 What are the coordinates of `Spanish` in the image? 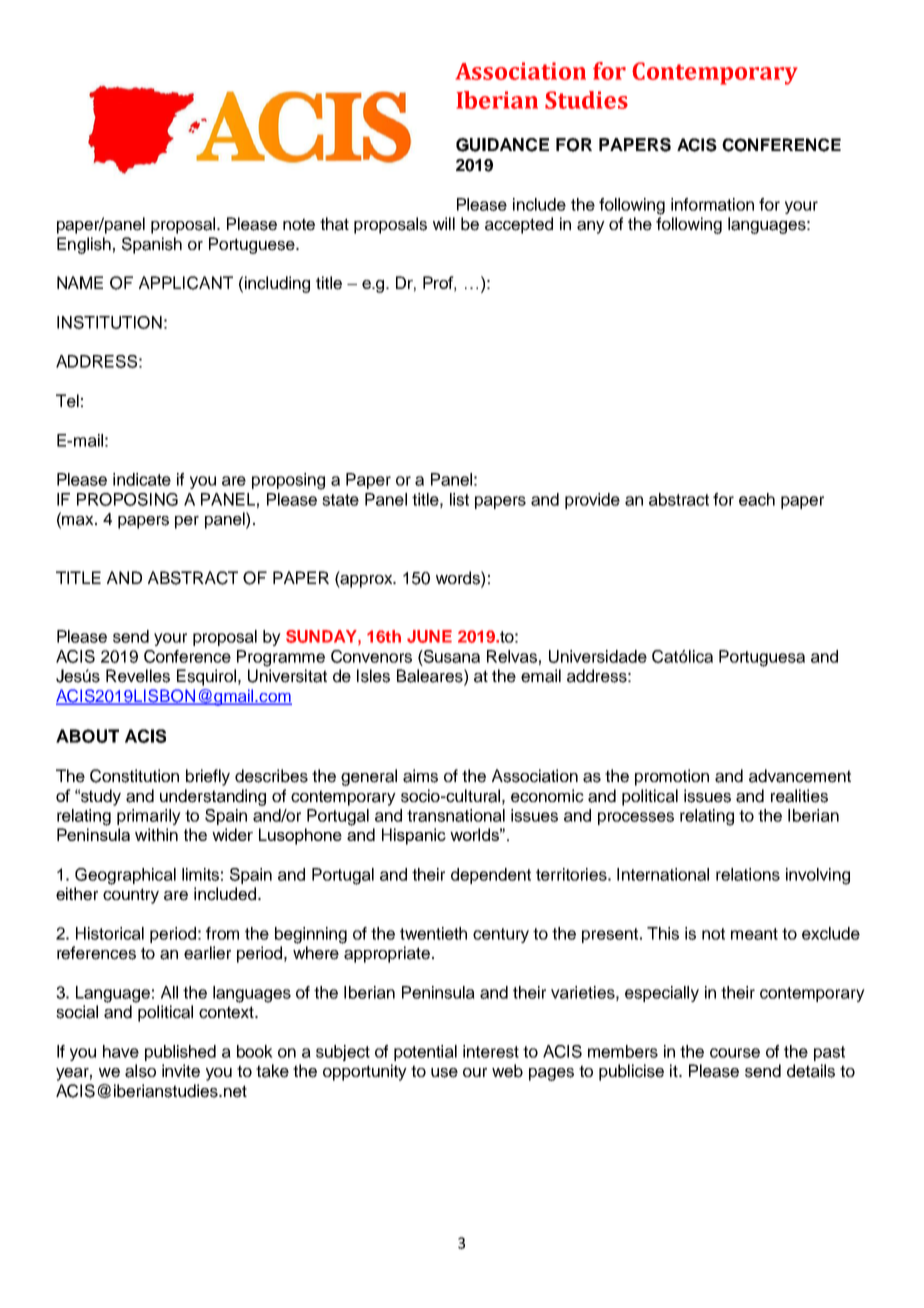 It's located at (152, 245).
